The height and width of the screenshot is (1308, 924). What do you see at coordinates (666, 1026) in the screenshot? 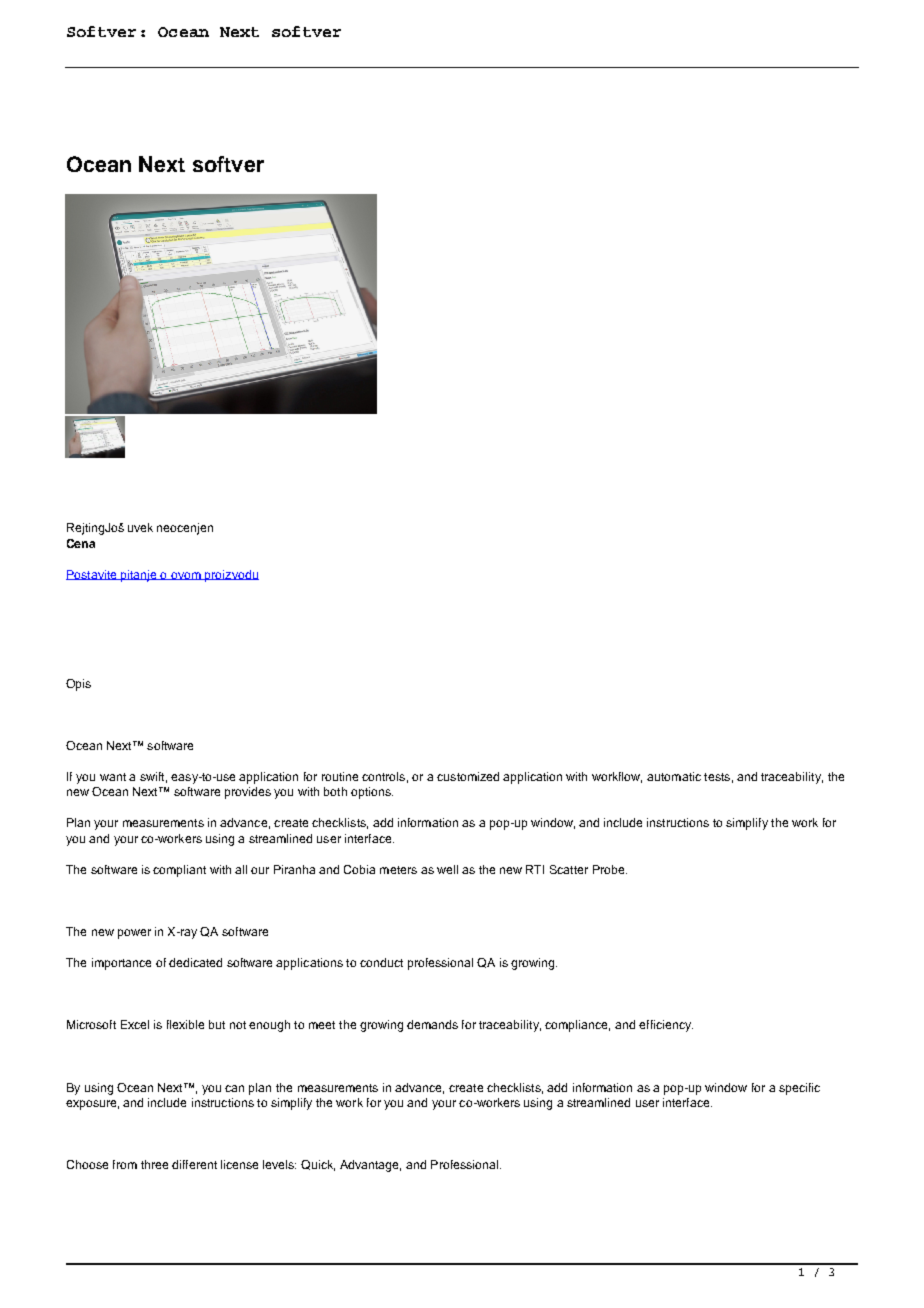
I see `efficiency` at bounding box center [666, 1026].
